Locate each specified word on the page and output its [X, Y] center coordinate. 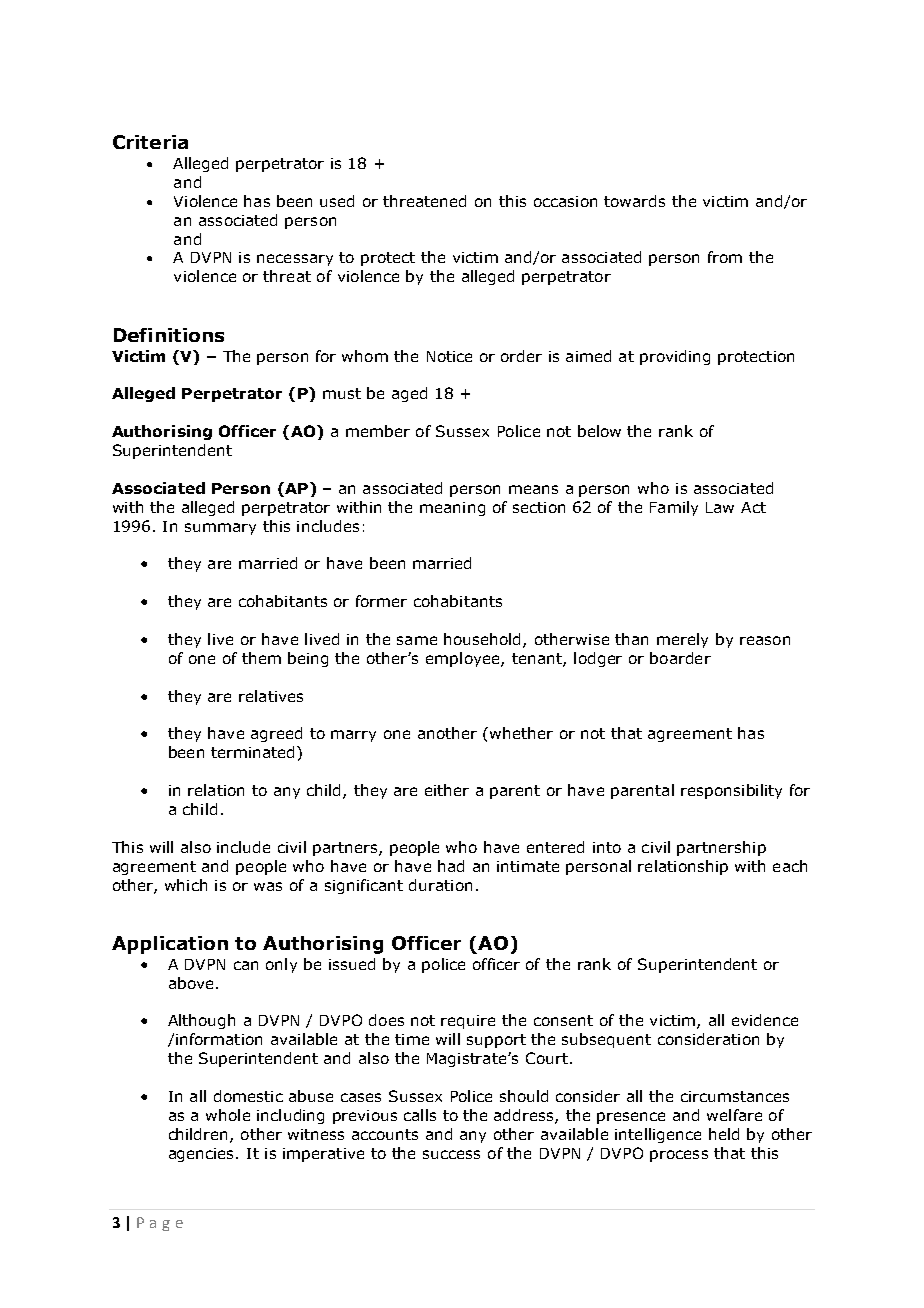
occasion [565, 201]
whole [228, 1115]
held [724, 1134]
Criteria [150, 142]
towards [634, 201]
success [451, 1154]
